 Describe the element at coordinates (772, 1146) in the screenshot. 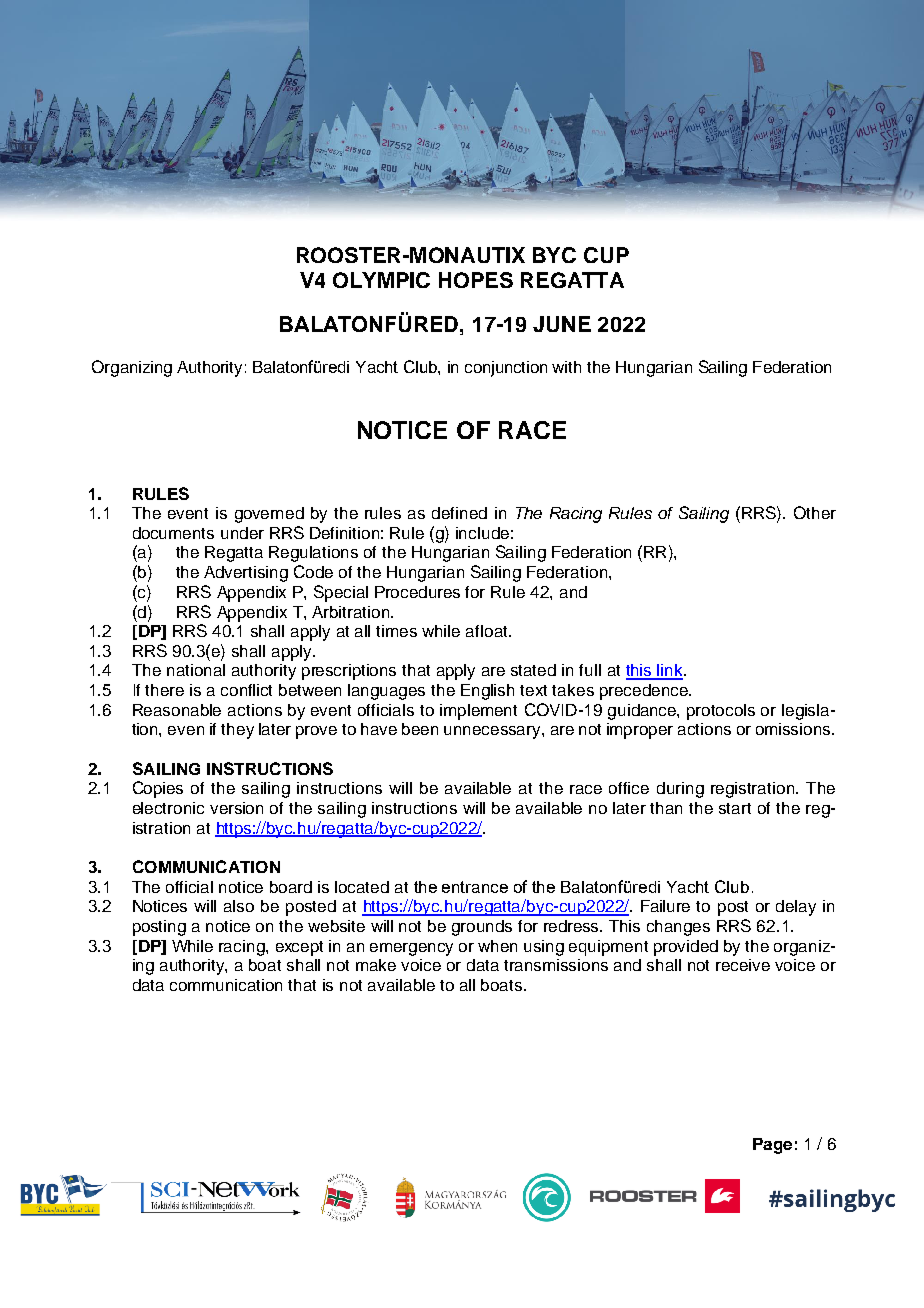

I see `Page` at that location.
